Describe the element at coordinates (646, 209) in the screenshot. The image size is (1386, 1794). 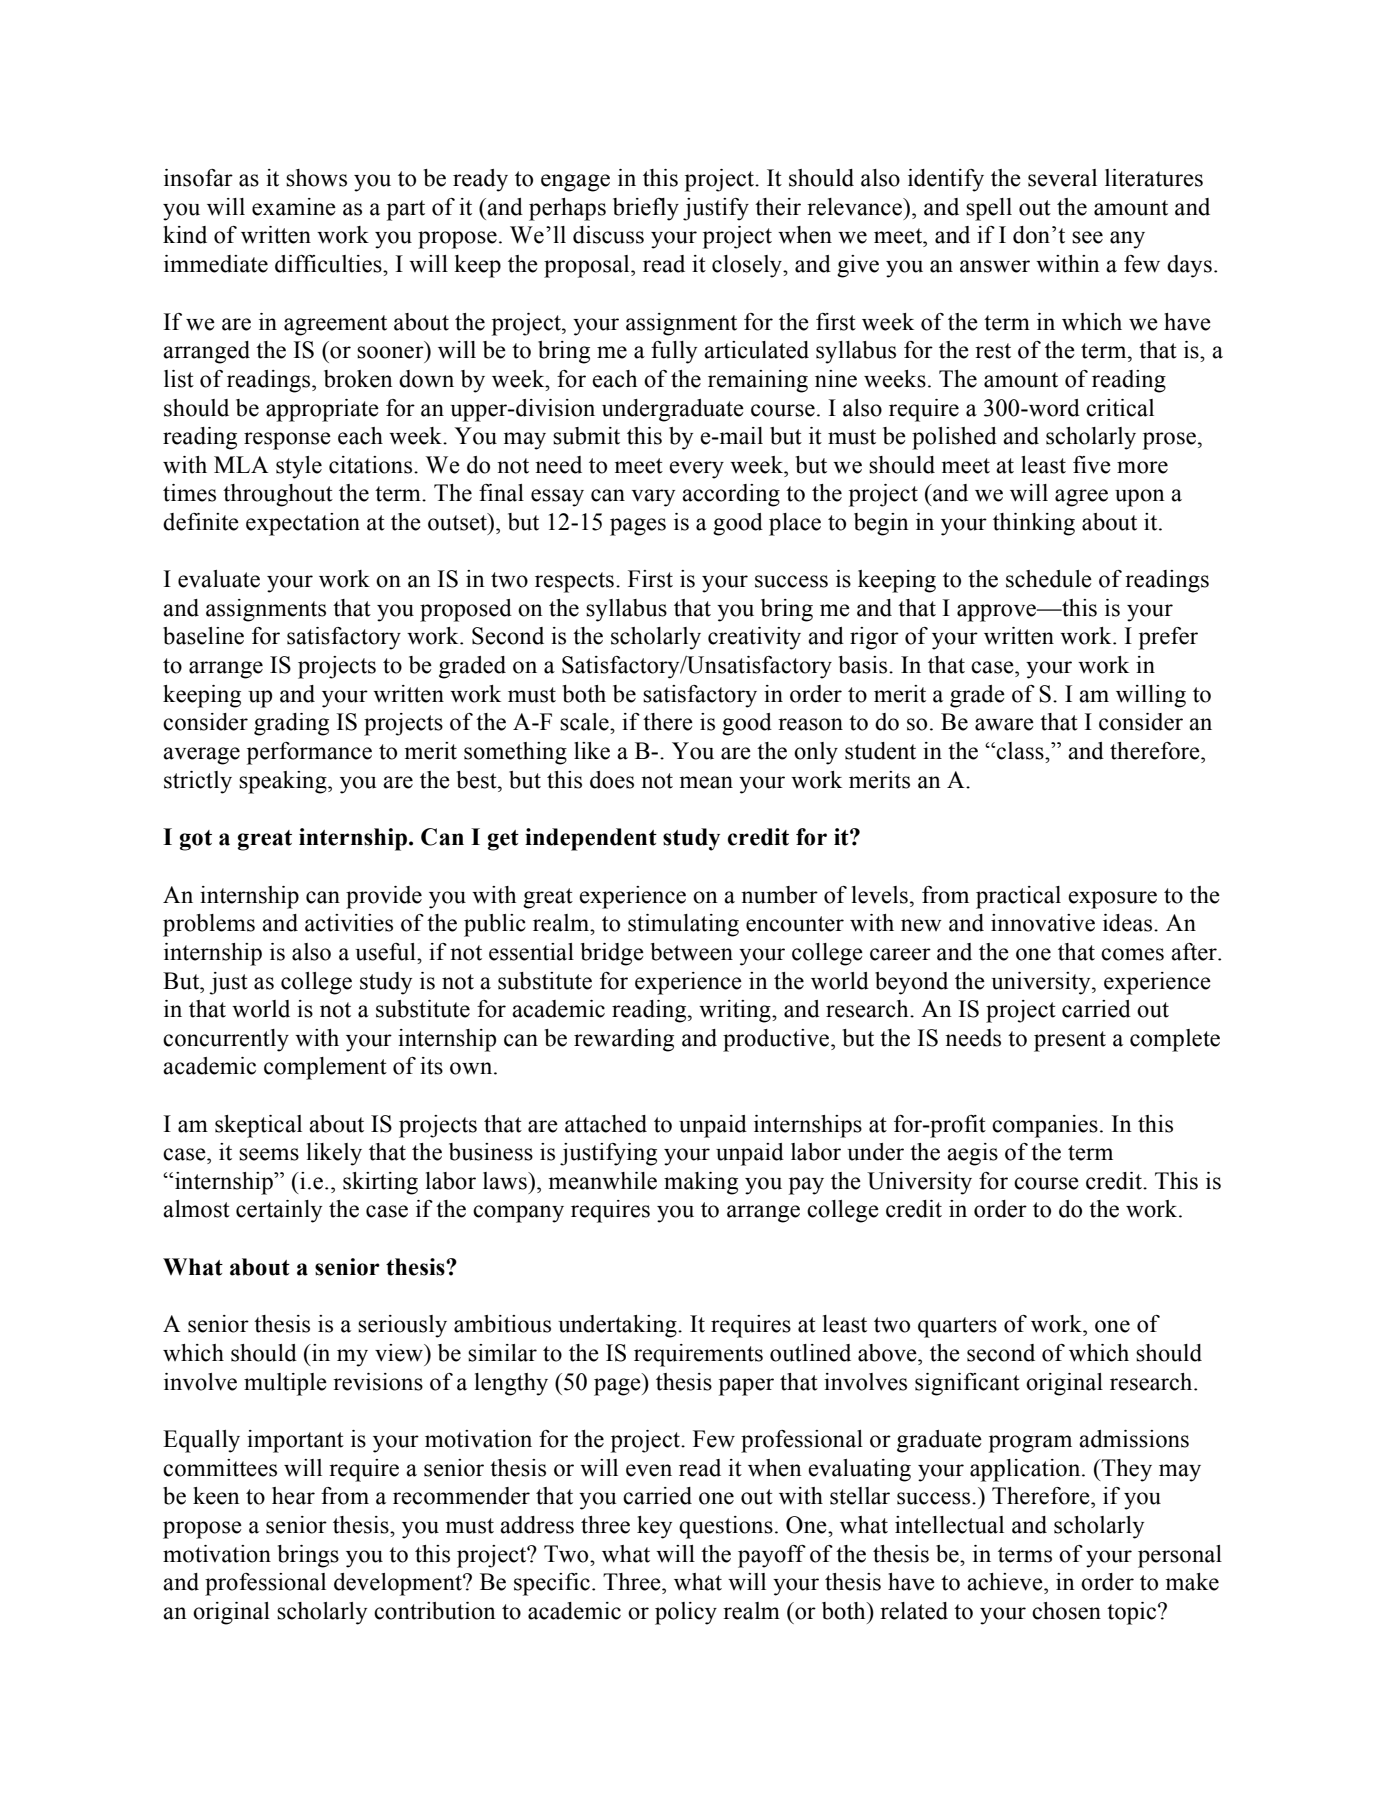
I see `briefly` at that location.
